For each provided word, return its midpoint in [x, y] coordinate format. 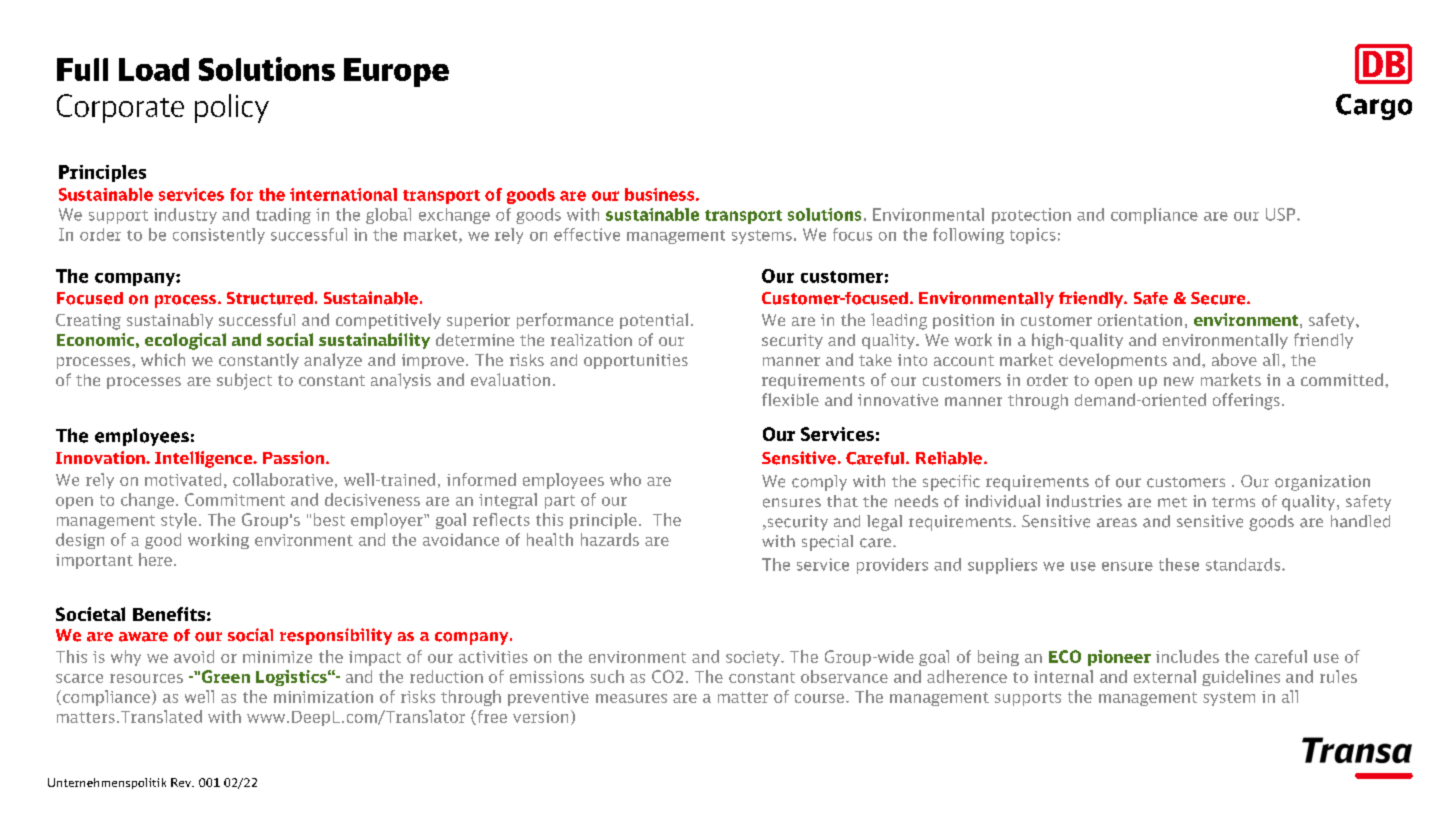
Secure [1219, 298]
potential [654, 321]
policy [232, 108]
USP [1282, 214]
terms [1233, 502]
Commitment [235, 499]
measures [631, 698]
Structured [270, 298]
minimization [323, 697]
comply [819, 483]
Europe [396, 72]
